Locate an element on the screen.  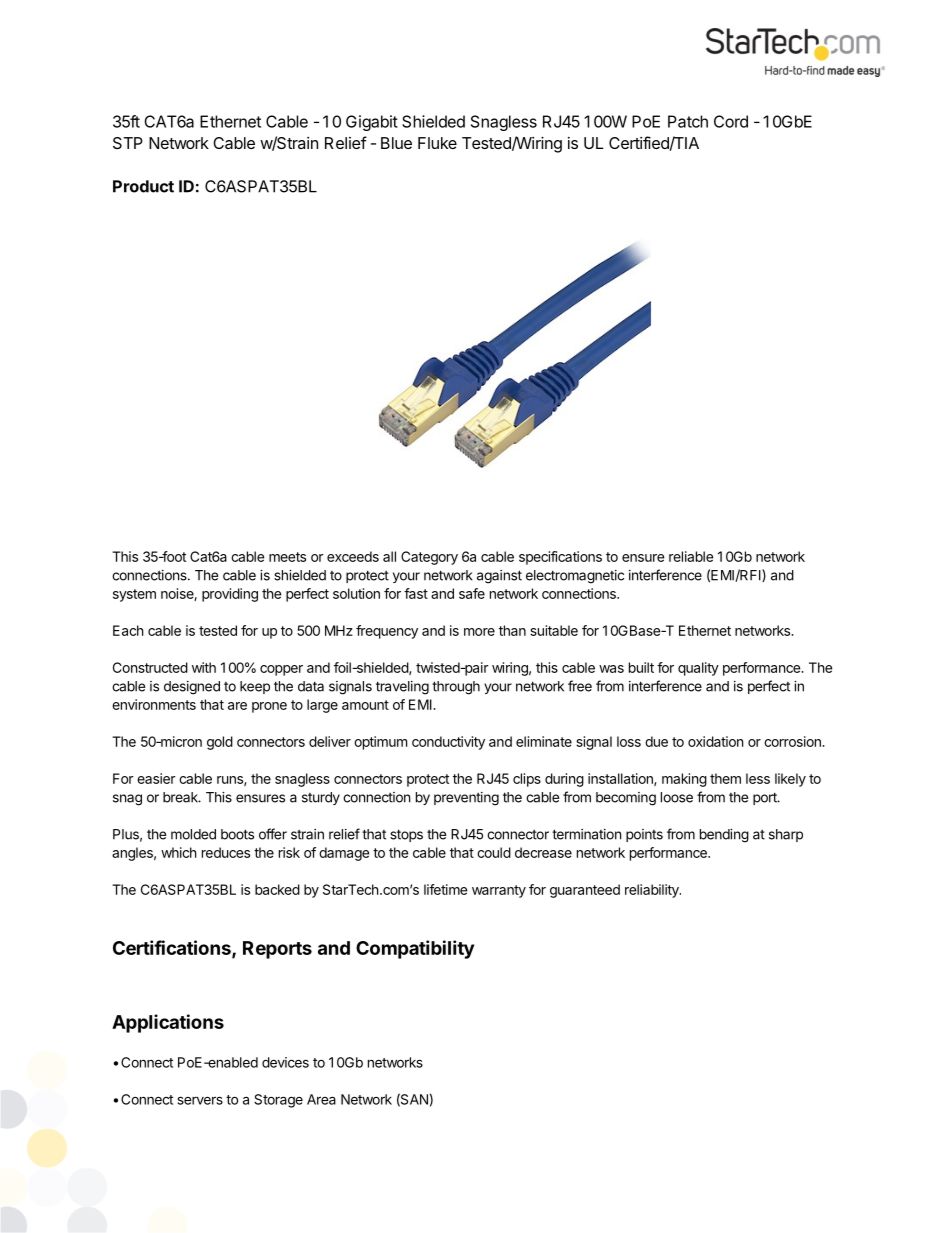
Cord is located at coordinates (731, 121).
